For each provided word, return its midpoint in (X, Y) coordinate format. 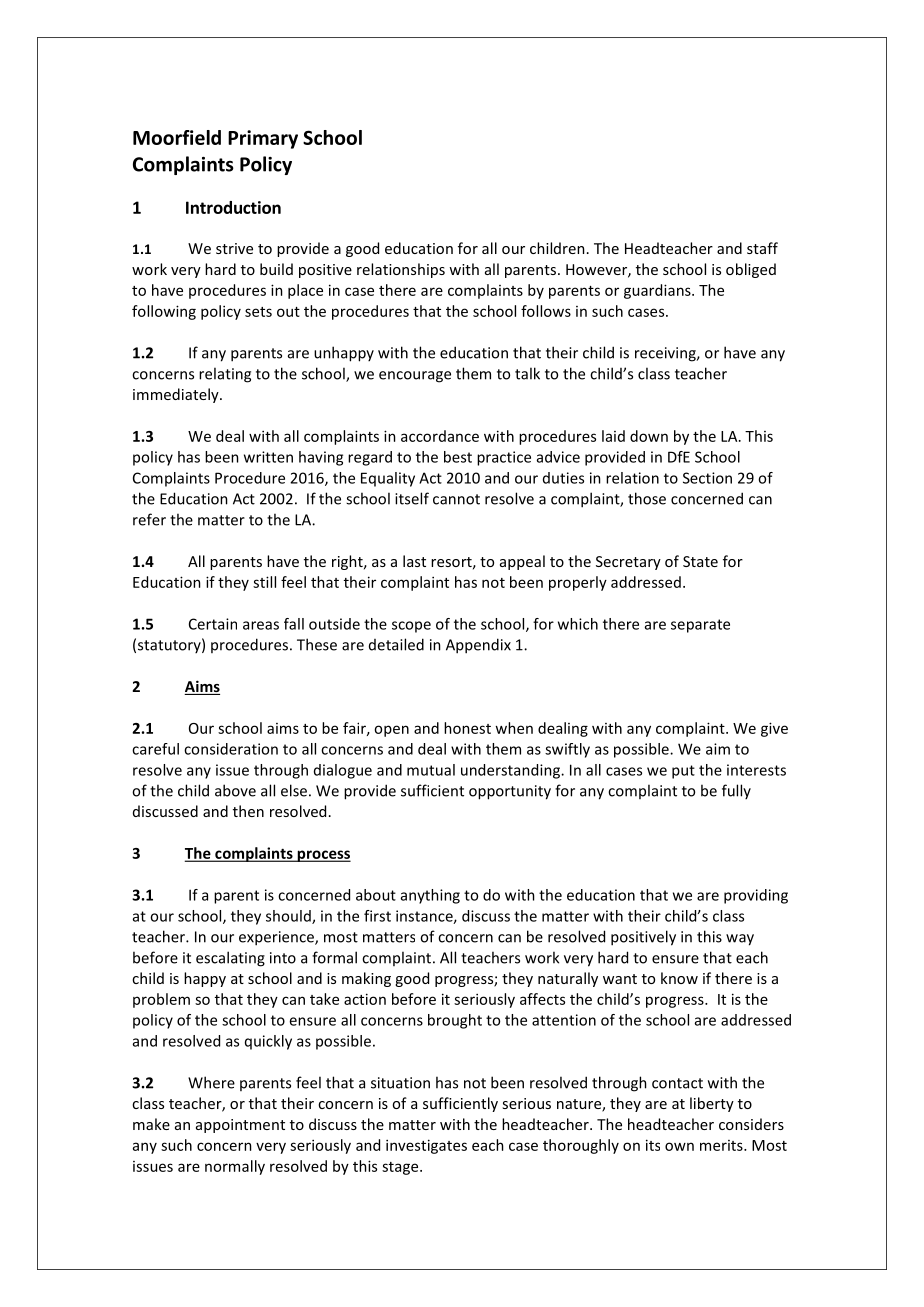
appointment (240, 1126)
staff (762, 248)
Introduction (233, 207)
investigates (426, 1146)
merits (722, 1145)
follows (546, 311)
